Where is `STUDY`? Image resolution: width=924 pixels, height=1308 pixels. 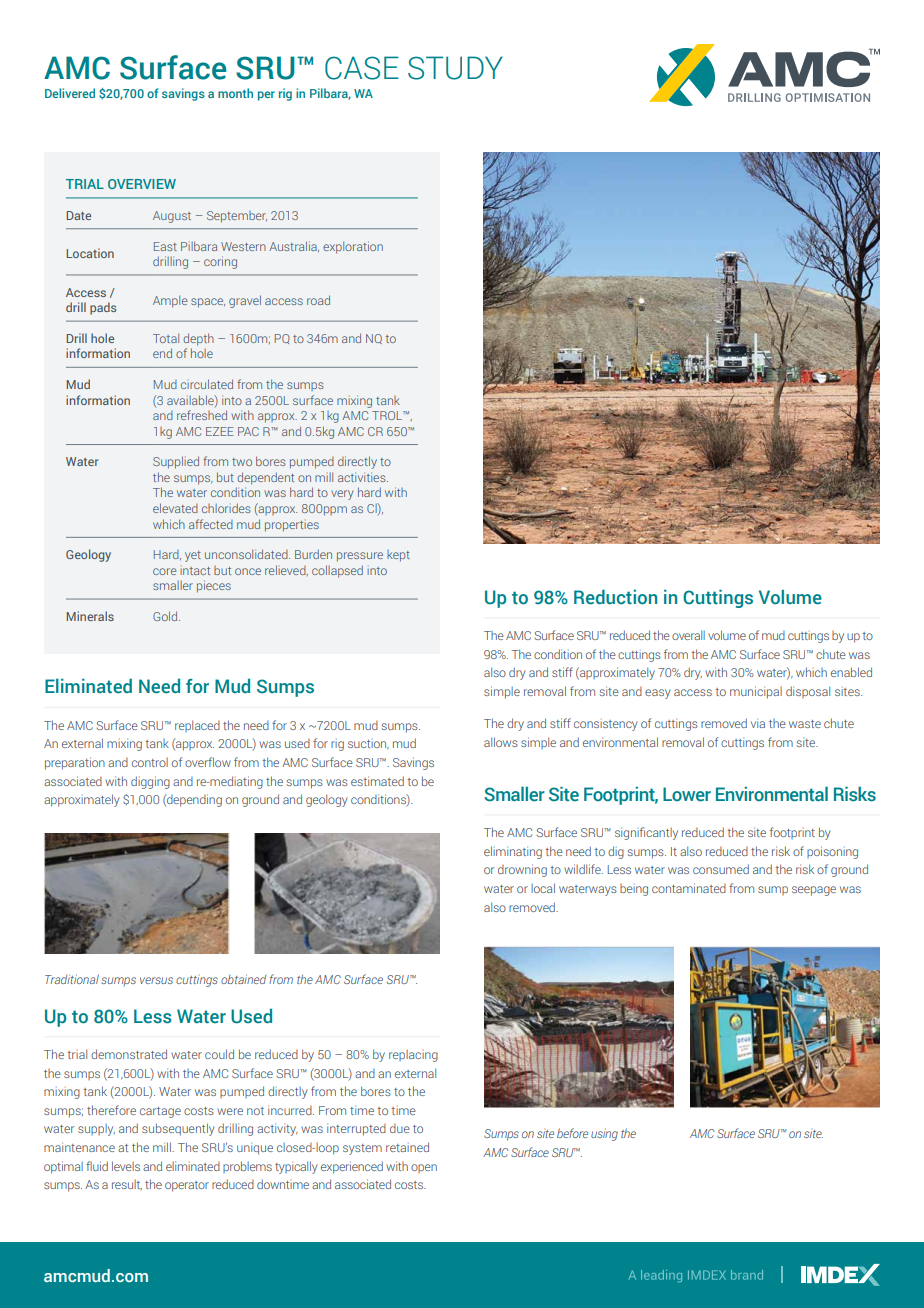
STUDY is located at coordinates (455, 68).
